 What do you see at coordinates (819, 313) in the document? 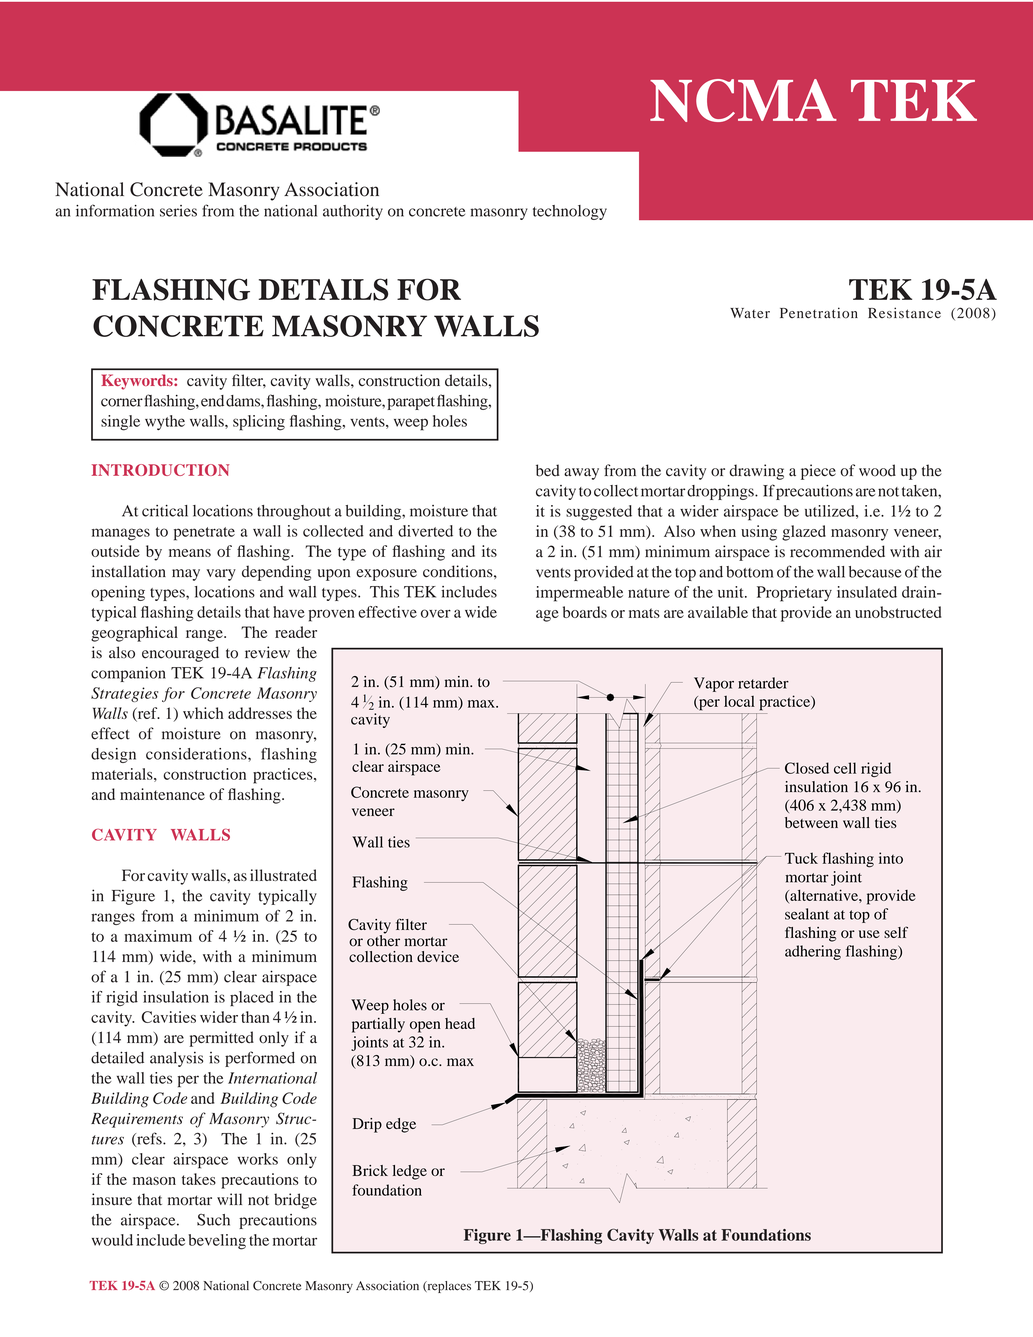
I see `Penetration` at bounding box center [819, 313].
